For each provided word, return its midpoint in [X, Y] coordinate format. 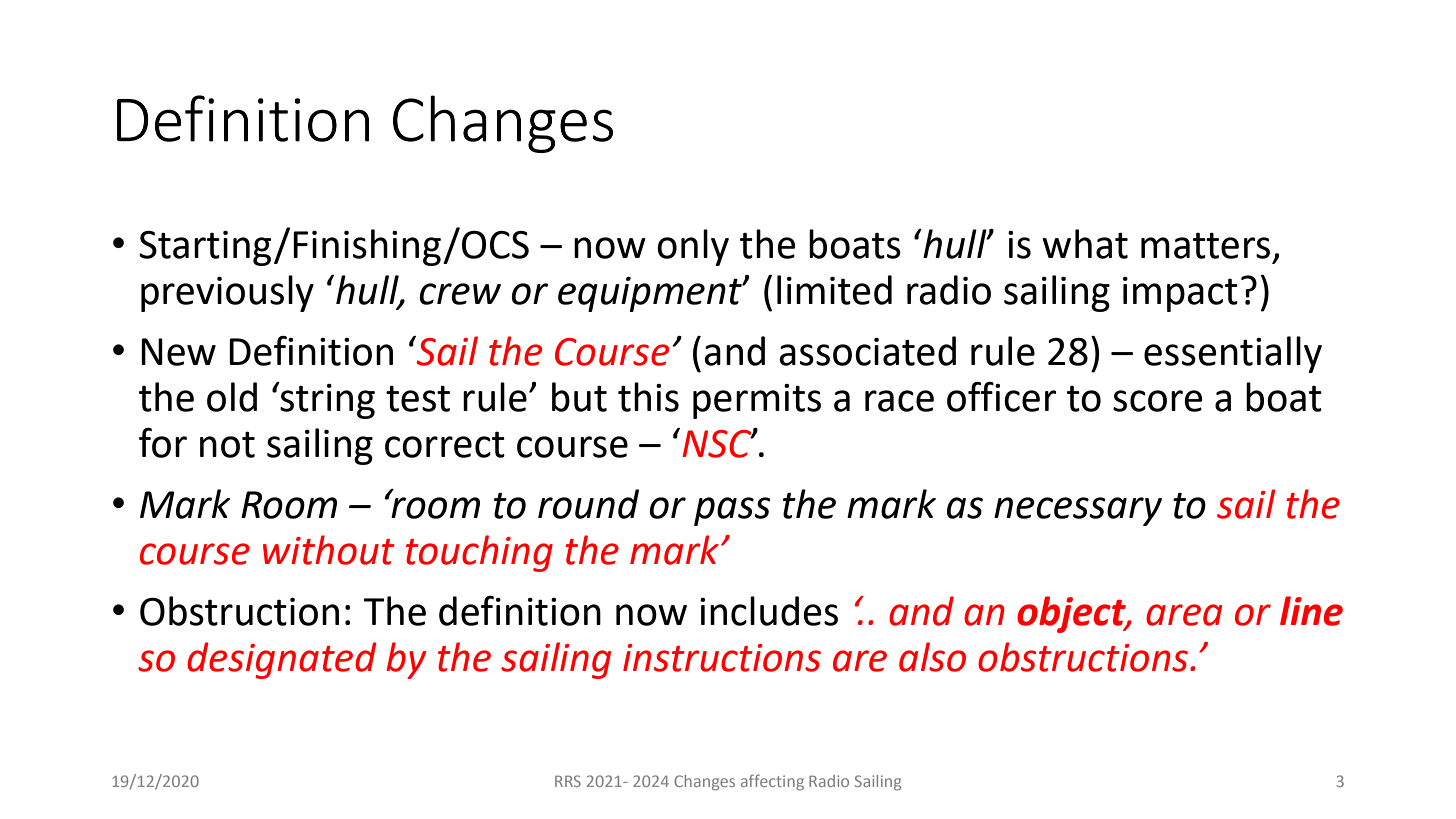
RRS [568, 781]
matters [1205, 246]
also [932, 657]
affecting [772, 782]
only [693, 247]
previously [227, 293]
